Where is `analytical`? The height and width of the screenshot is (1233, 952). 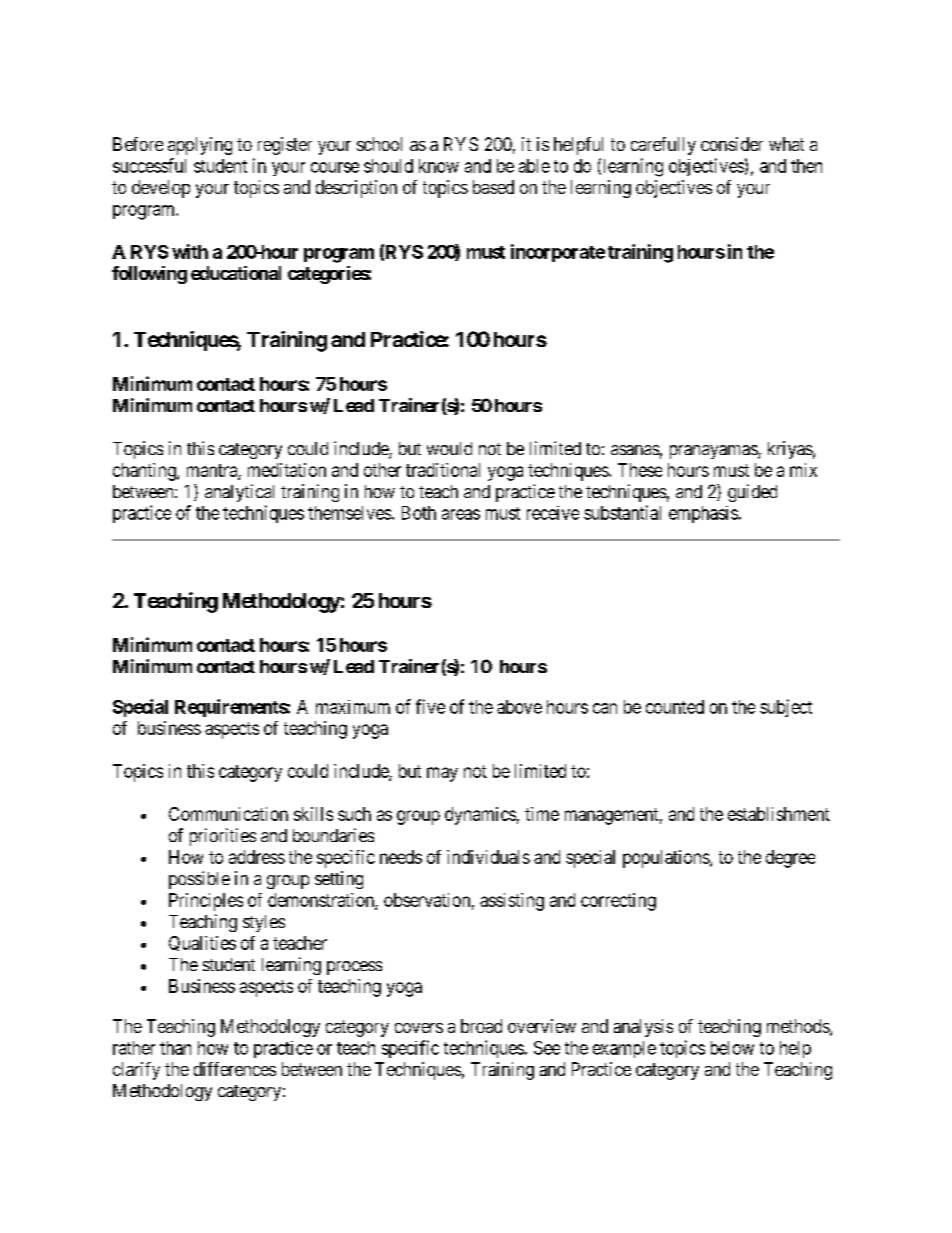 analytical is located at coordinates (239, 493).
